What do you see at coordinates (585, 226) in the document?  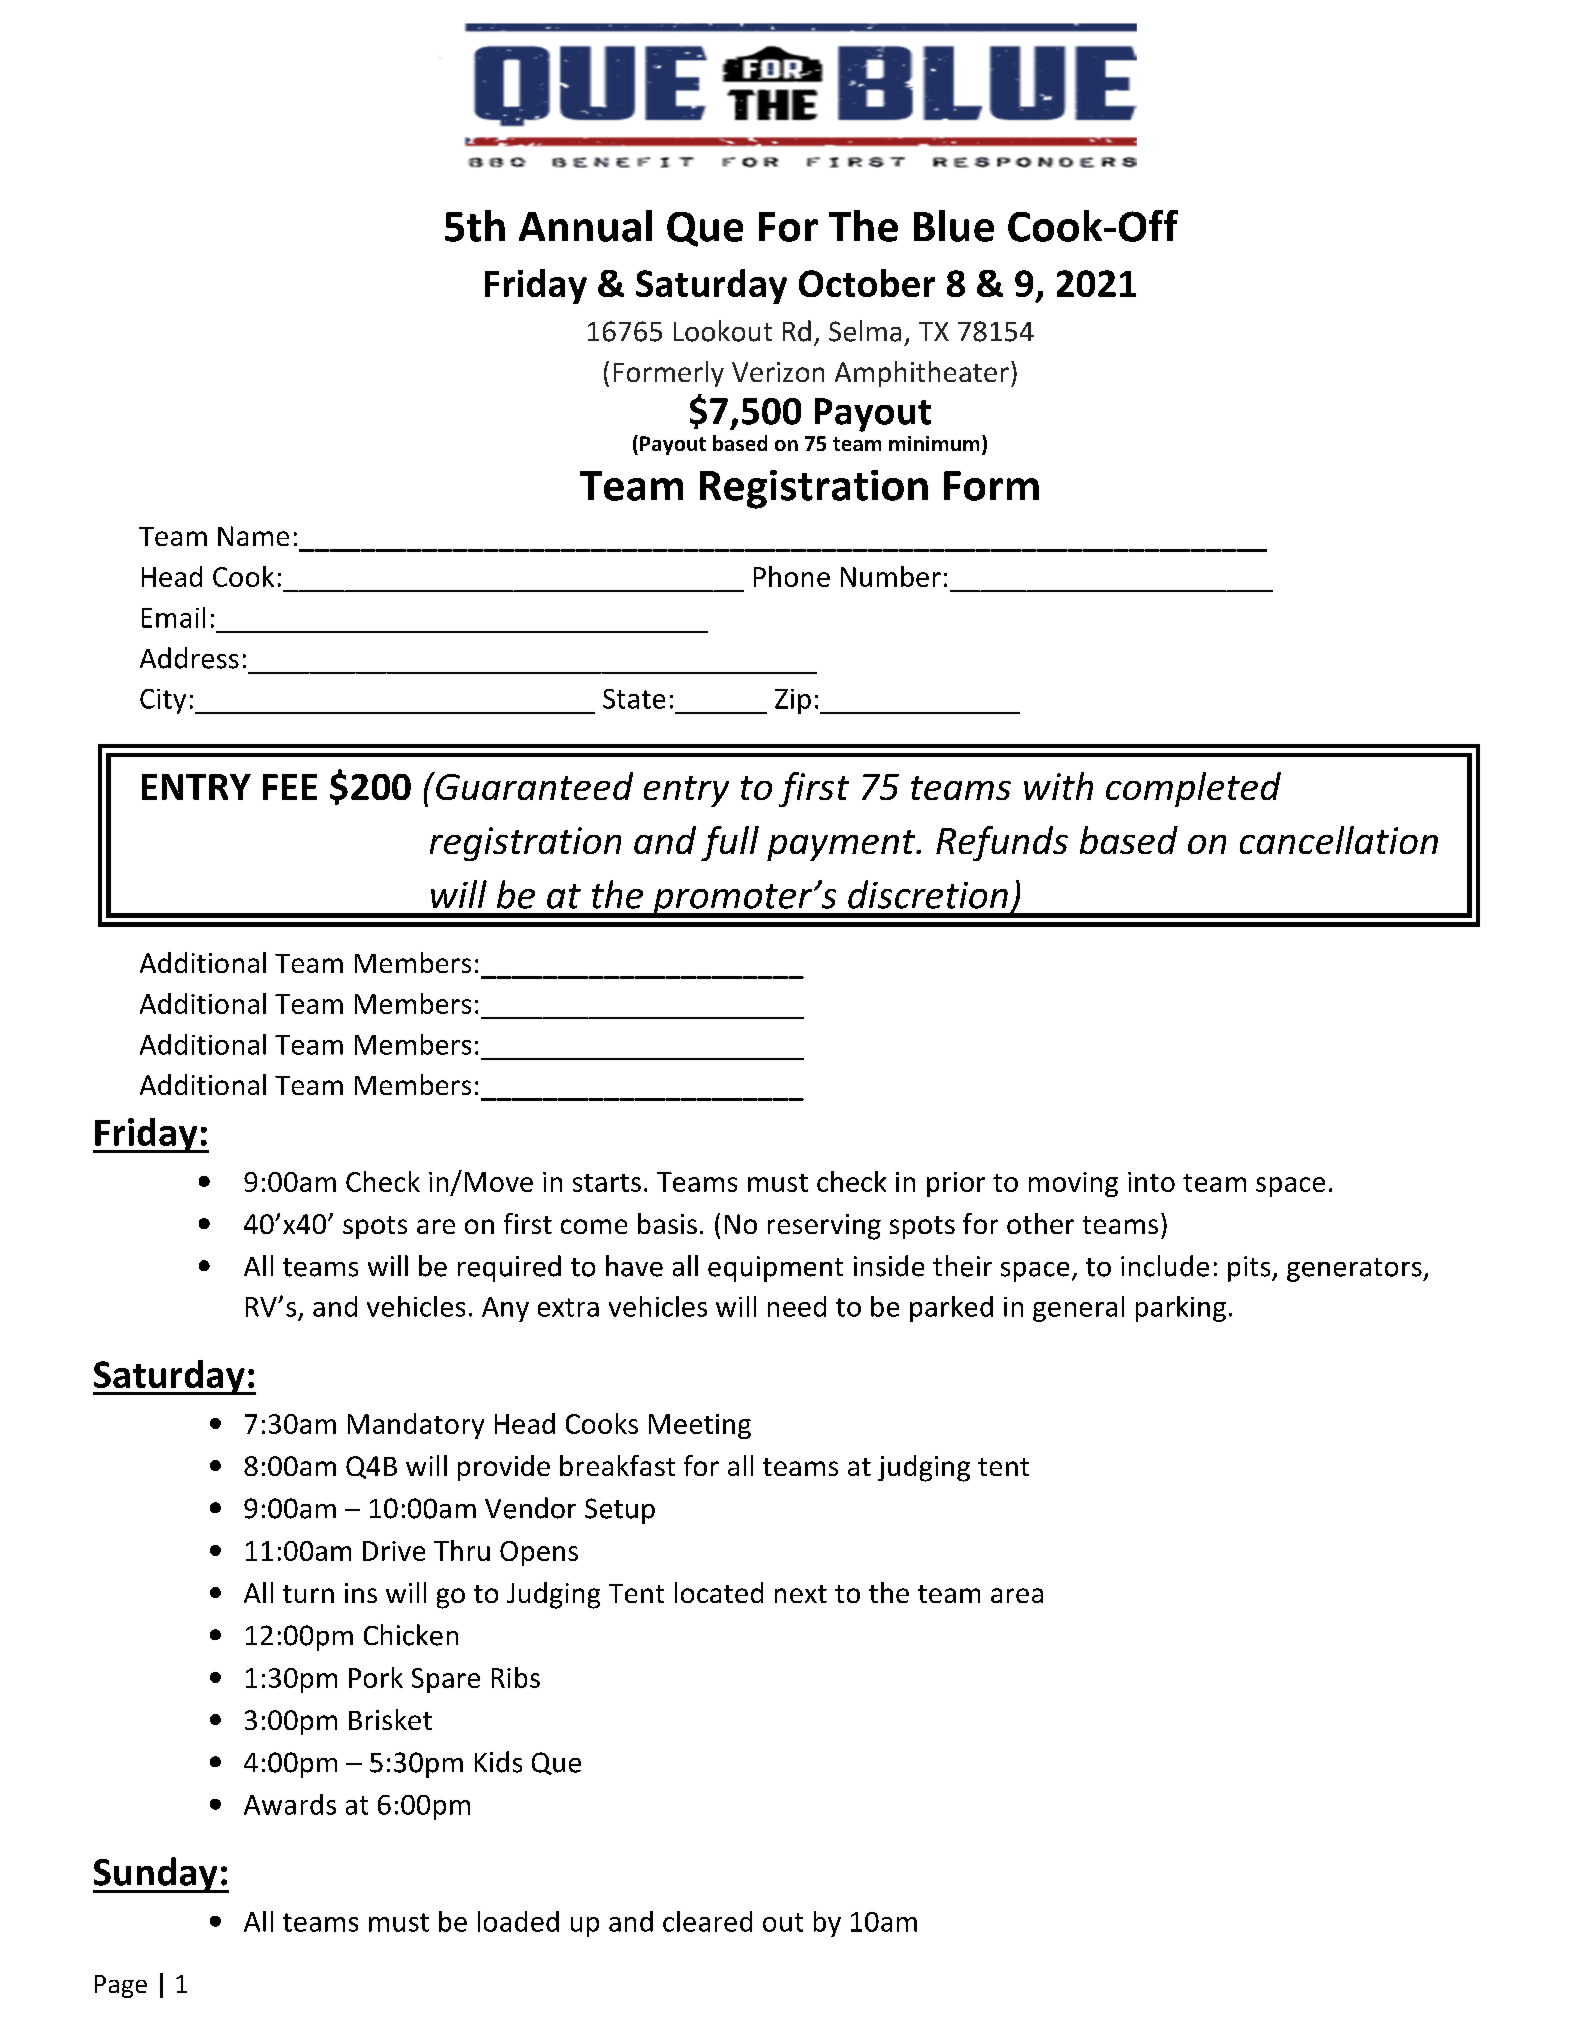 I see `Annual` at bounding box center [585, 226].
